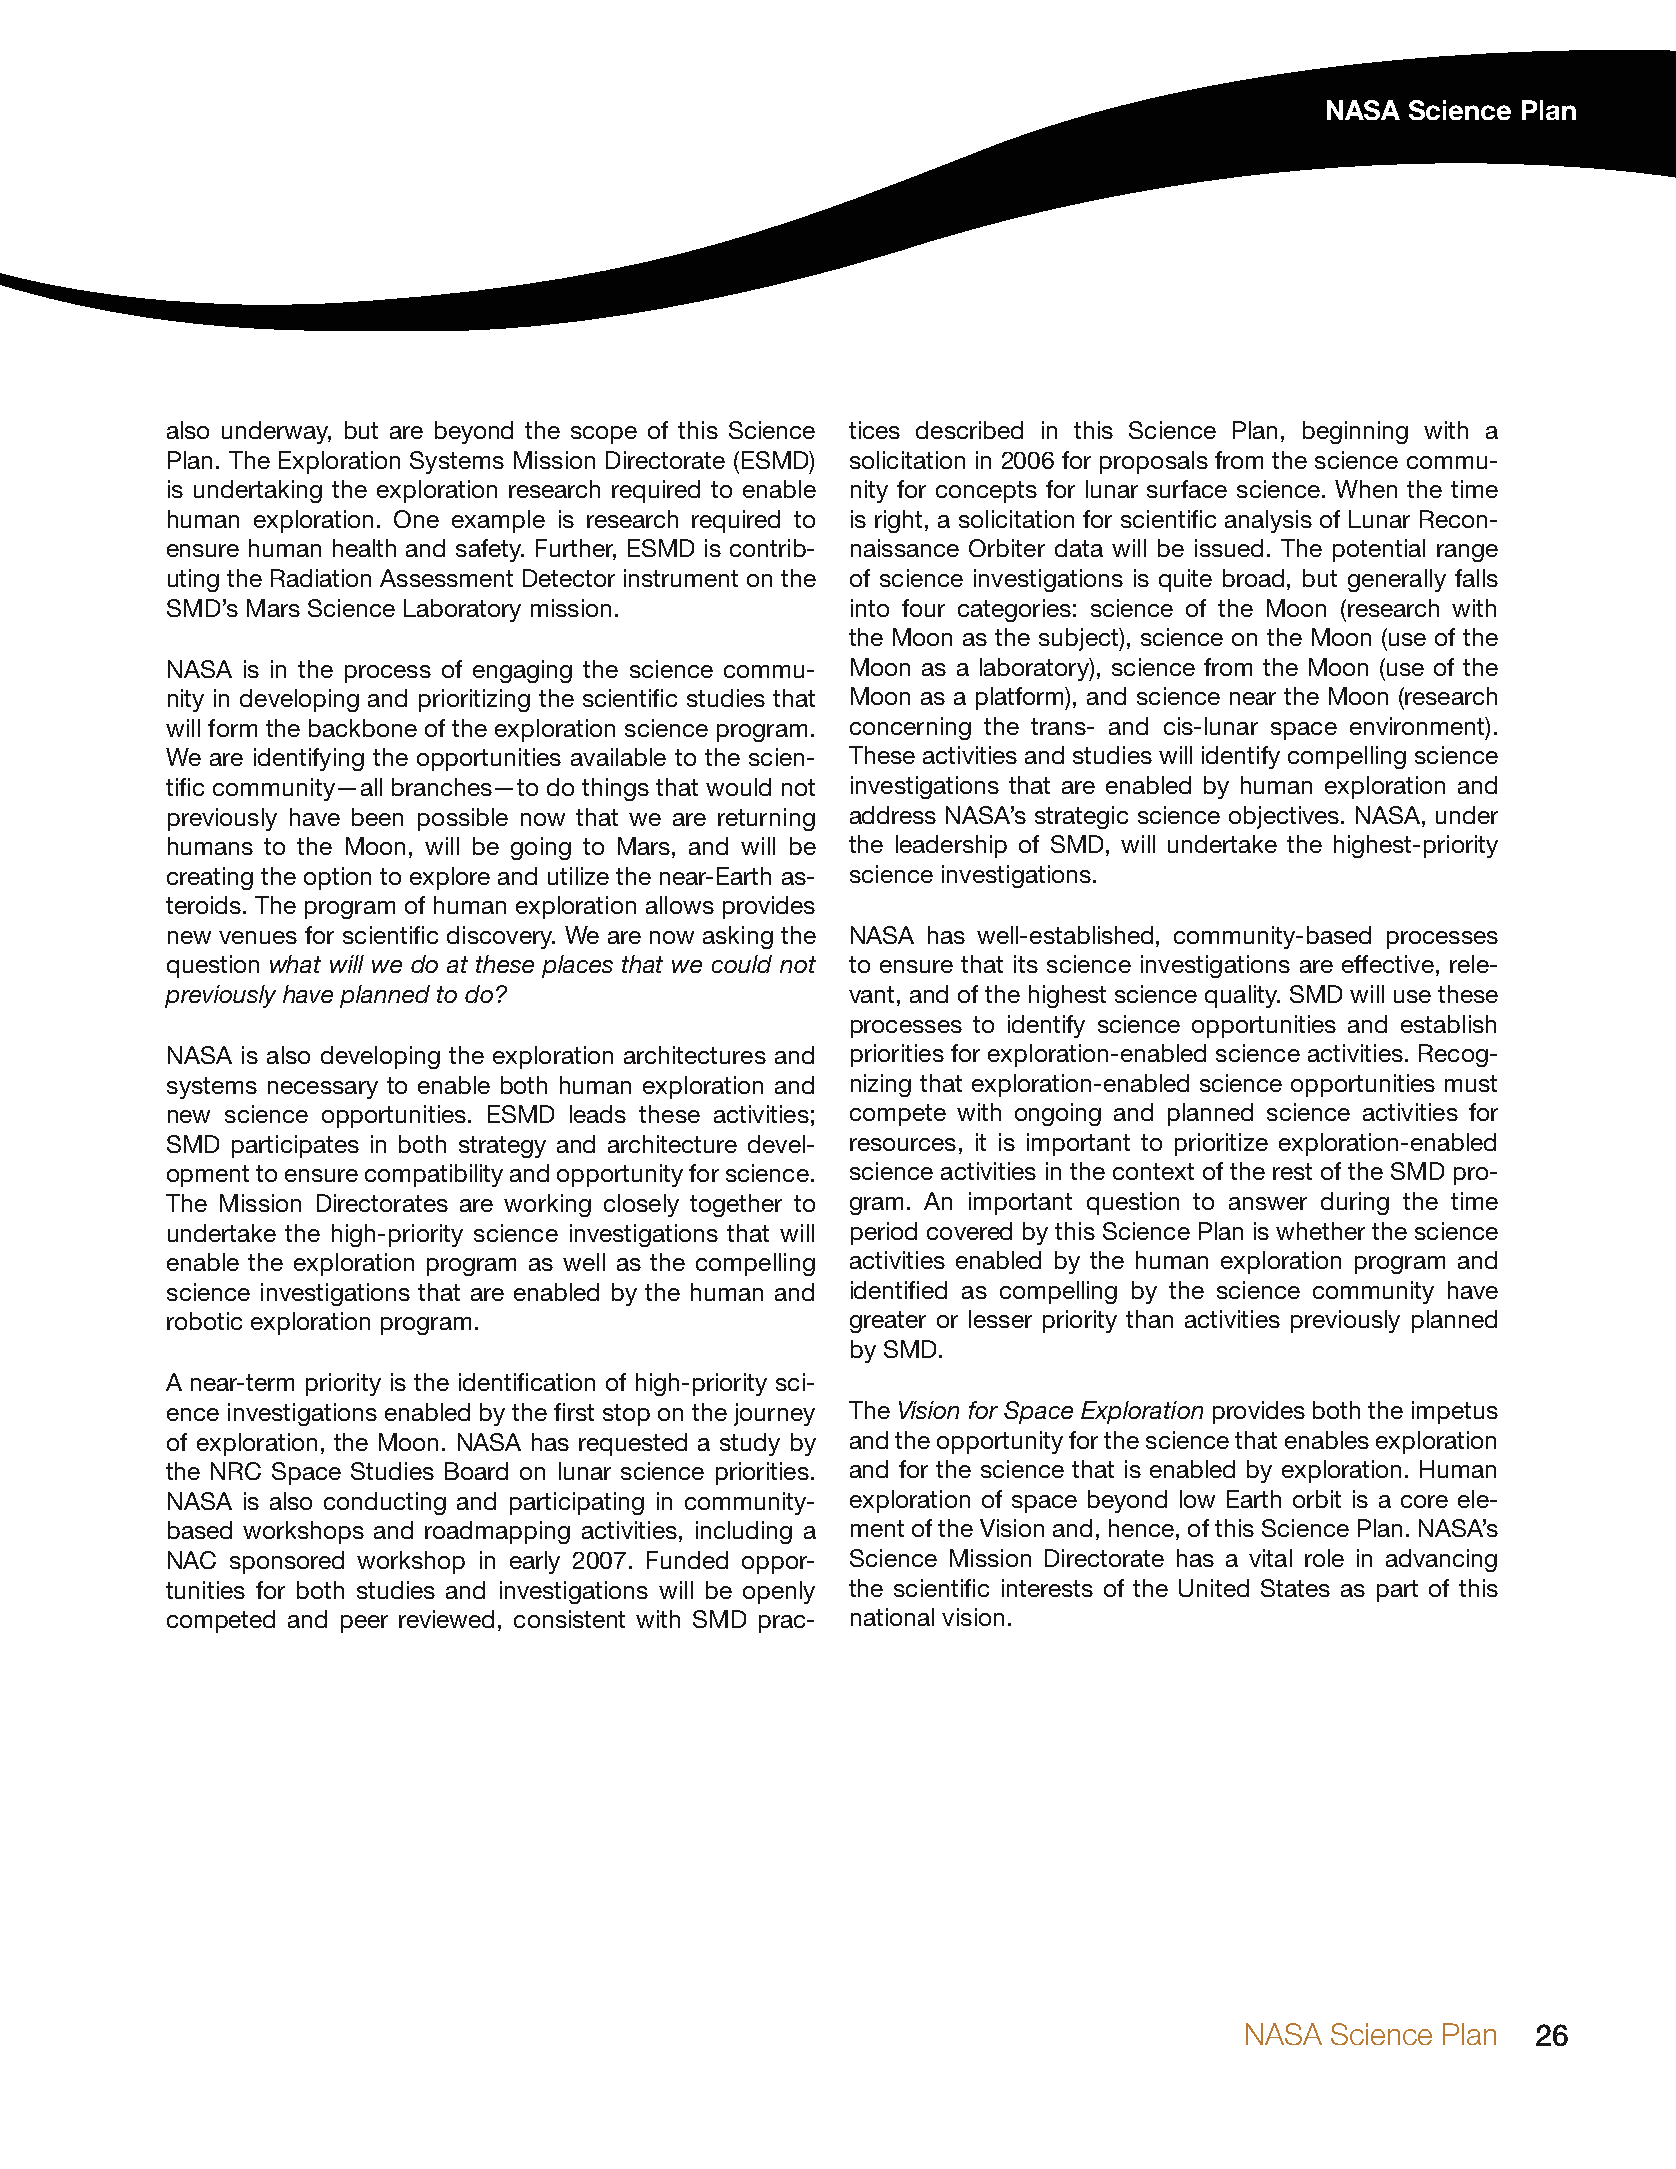 The width and height of the screenshot is (1676, 2169). What do you see at coordinates (888, 1322) in the screenshot?
I see `greater` at bounding box center [888, 1322].
